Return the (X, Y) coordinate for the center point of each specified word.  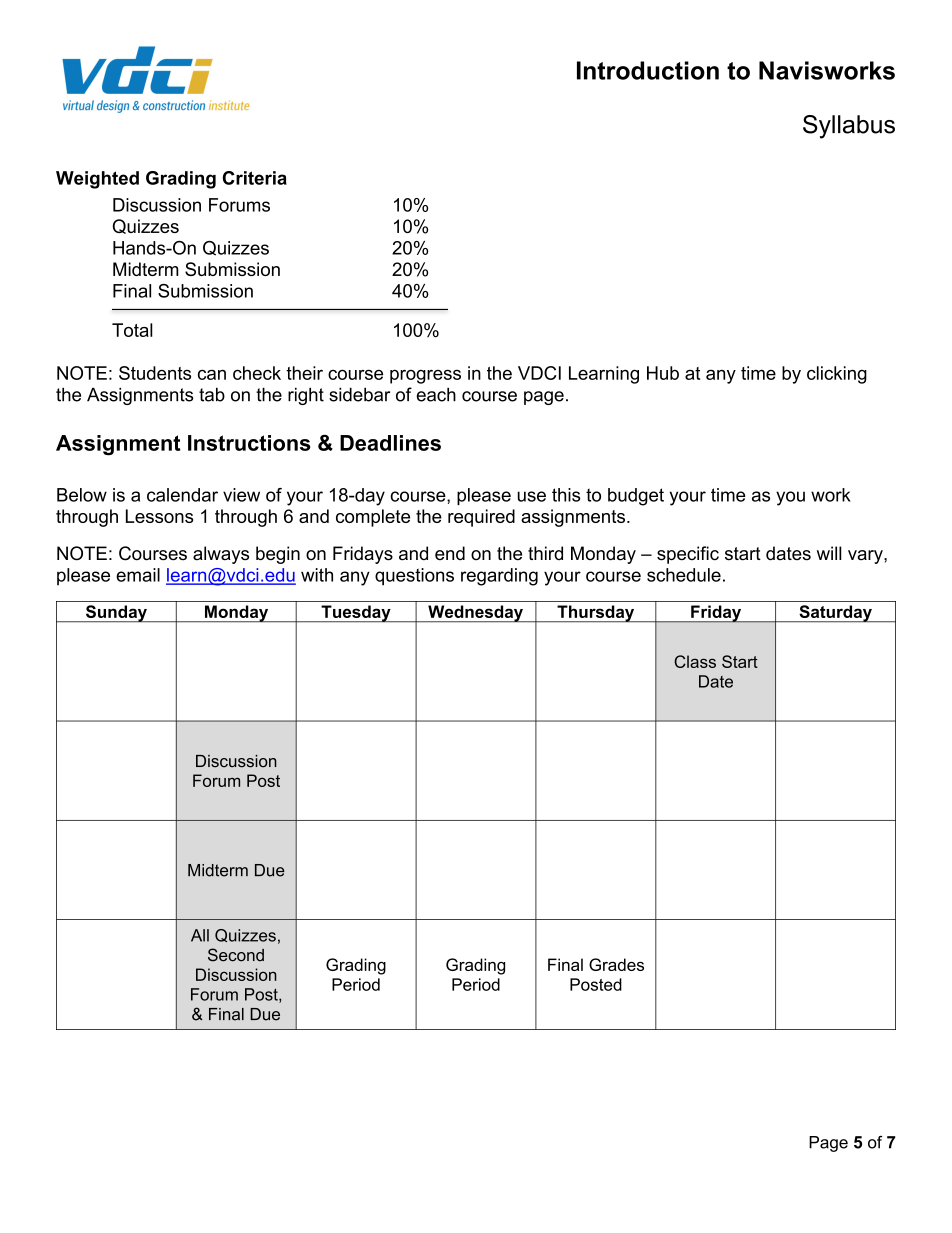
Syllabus (849, 127)
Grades (616, 964)
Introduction (648, 70)
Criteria (255, 178)
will (829, 553)
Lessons (159, 516)
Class (695, 661)
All (200, 935)
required (481, 518)
